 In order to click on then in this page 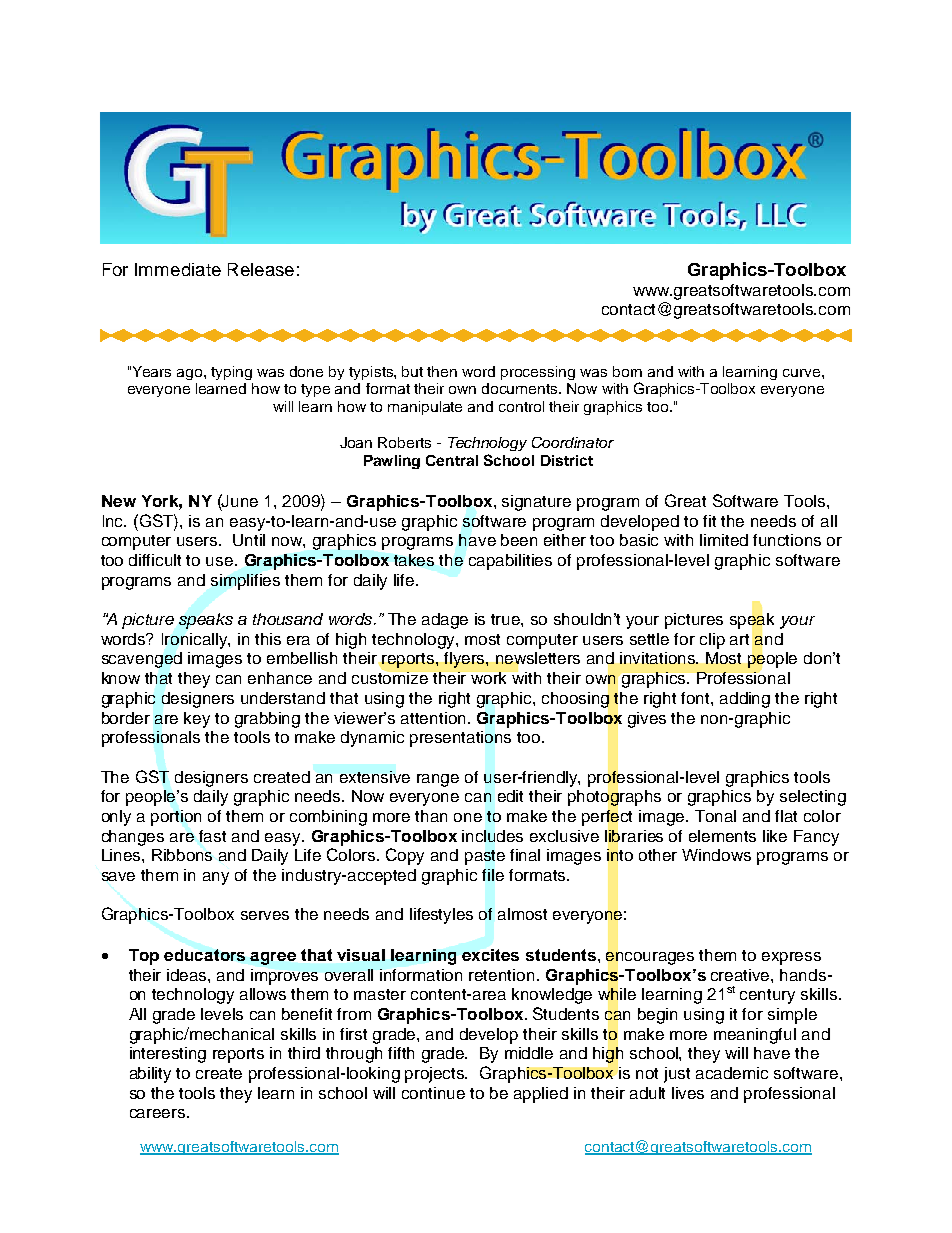, I will do `click(442, 371)`.
